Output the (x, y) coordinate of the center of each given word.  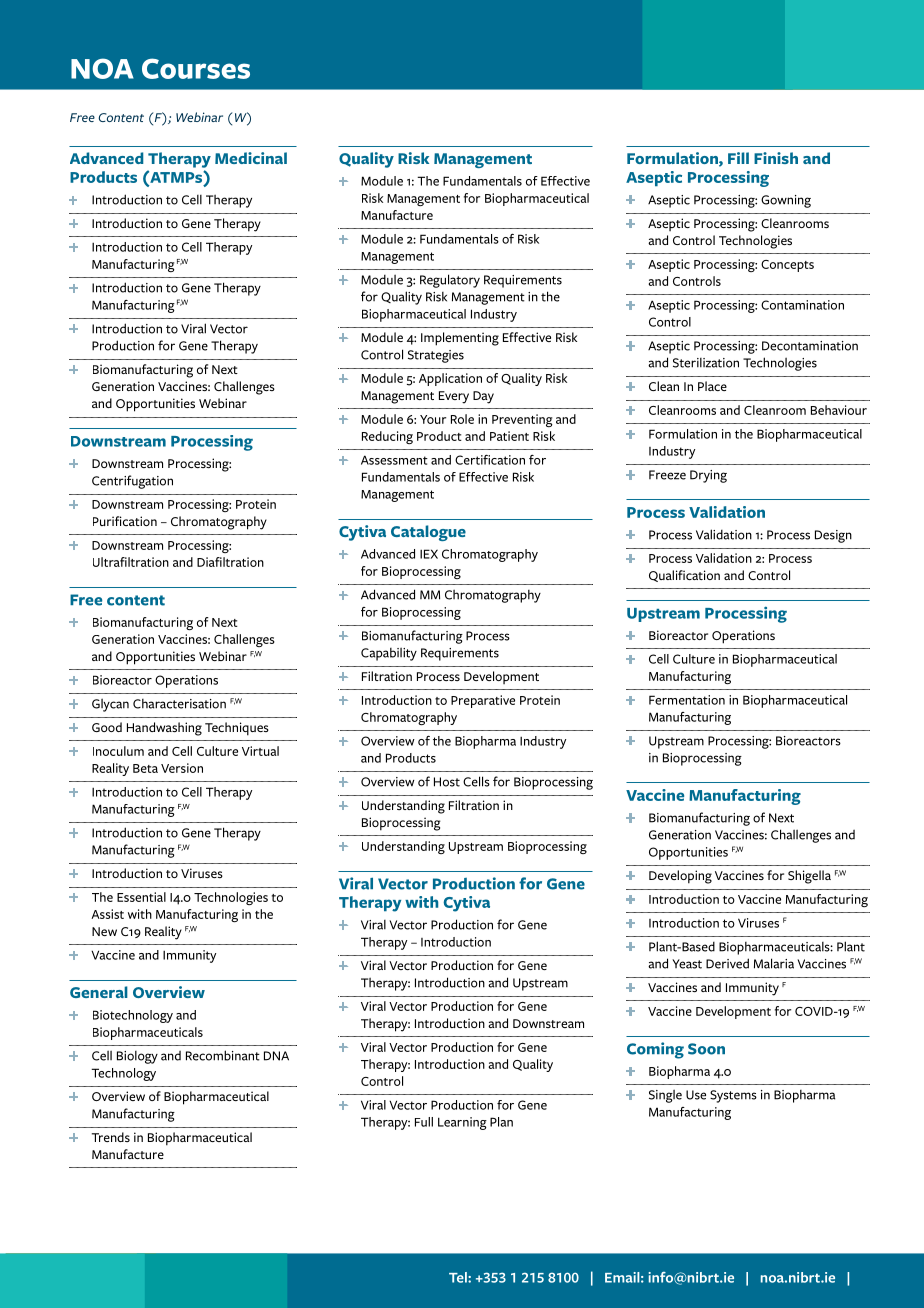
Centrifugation (132, 482)
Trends (111, 1137)
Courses (196, 68)
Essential (141, 897)
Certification (490, 460)
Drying (708, 476)
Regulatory (450, 281)
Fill (738, 158)
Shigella (809, 877)
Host (447, 782)
